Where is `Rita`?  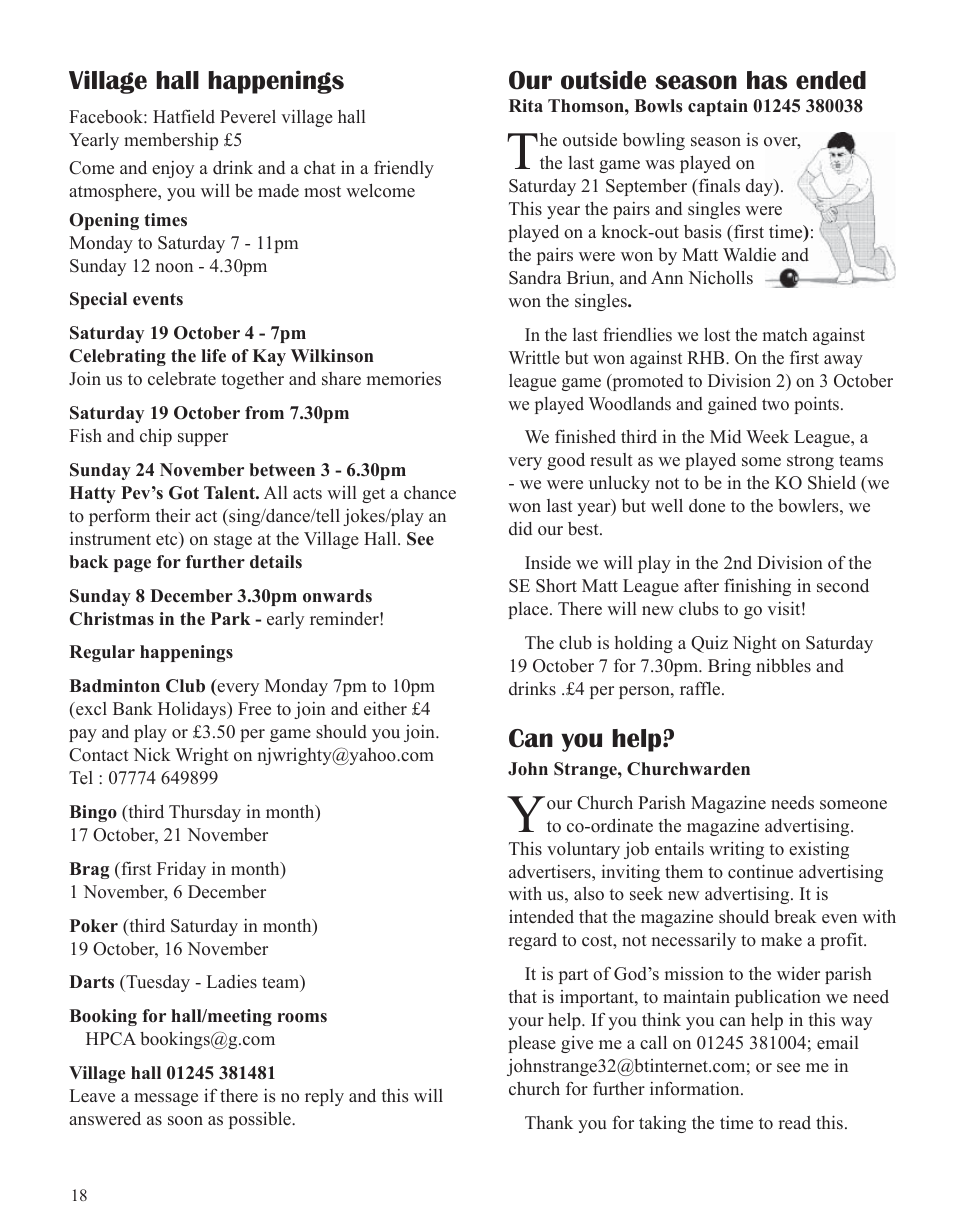 Rita is located at coordinates (526, 105).
